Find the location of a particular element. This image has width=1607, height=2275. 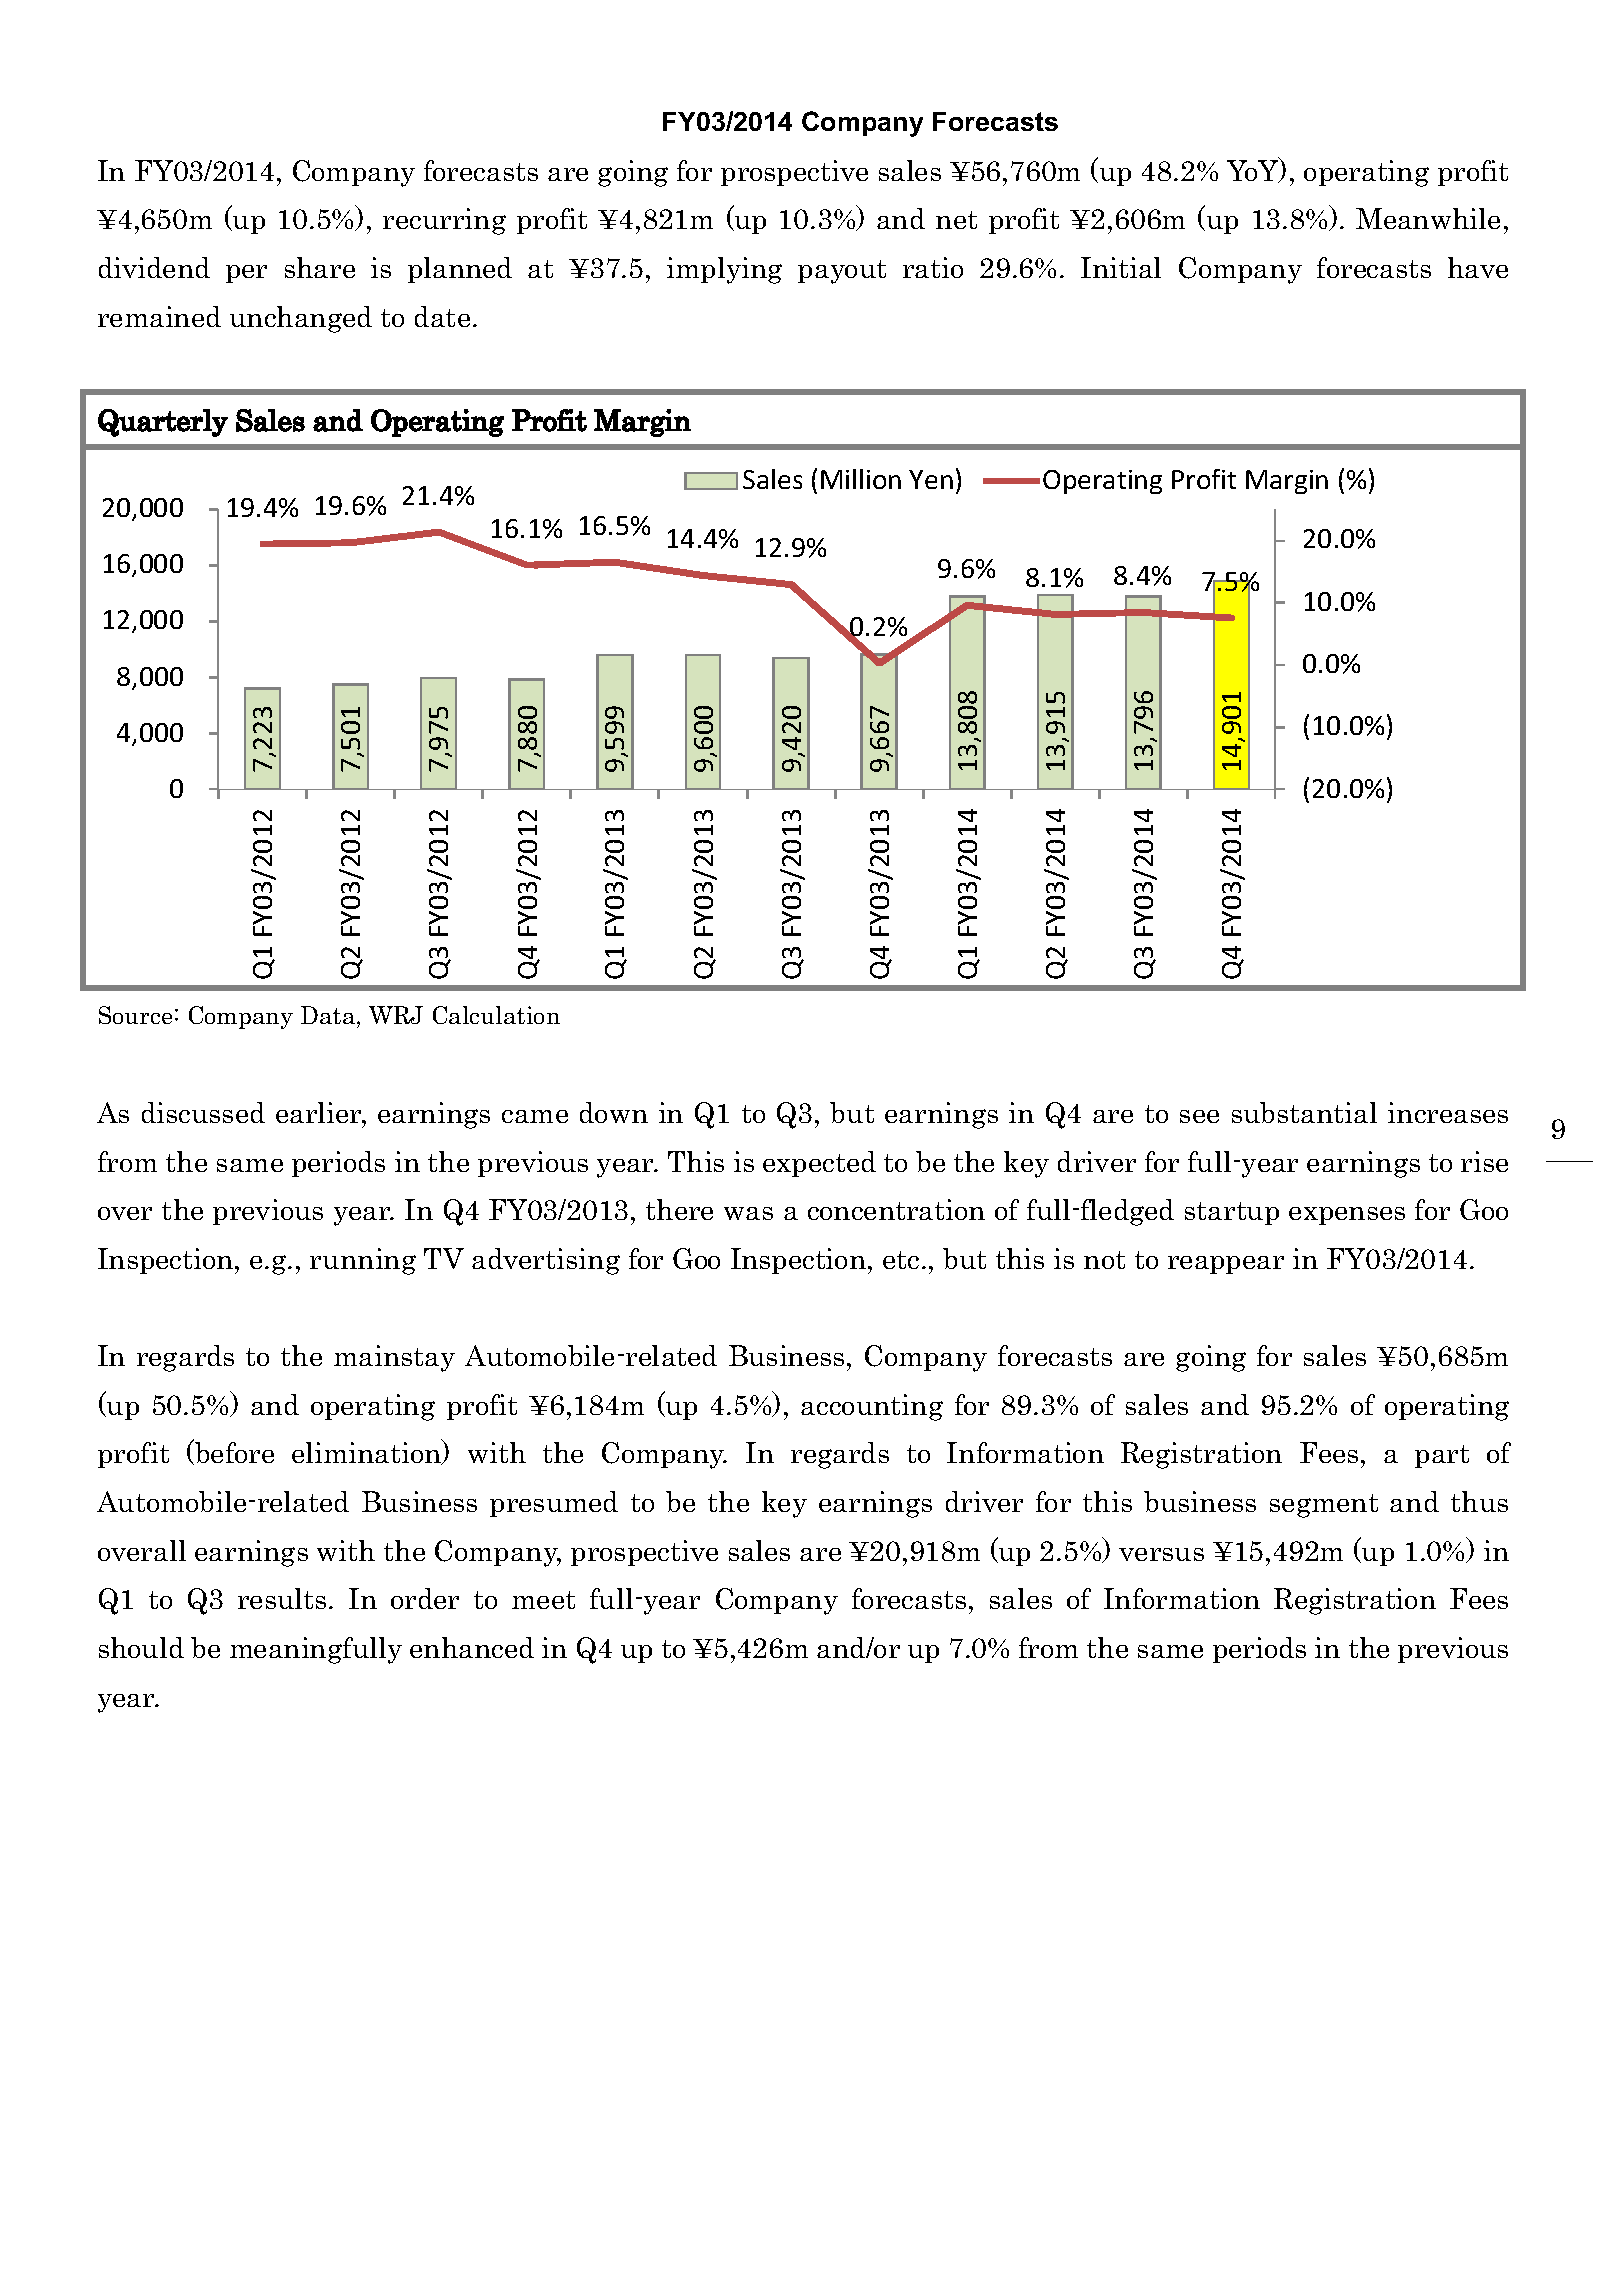

segment is located at coordinates (1324, 1506).
